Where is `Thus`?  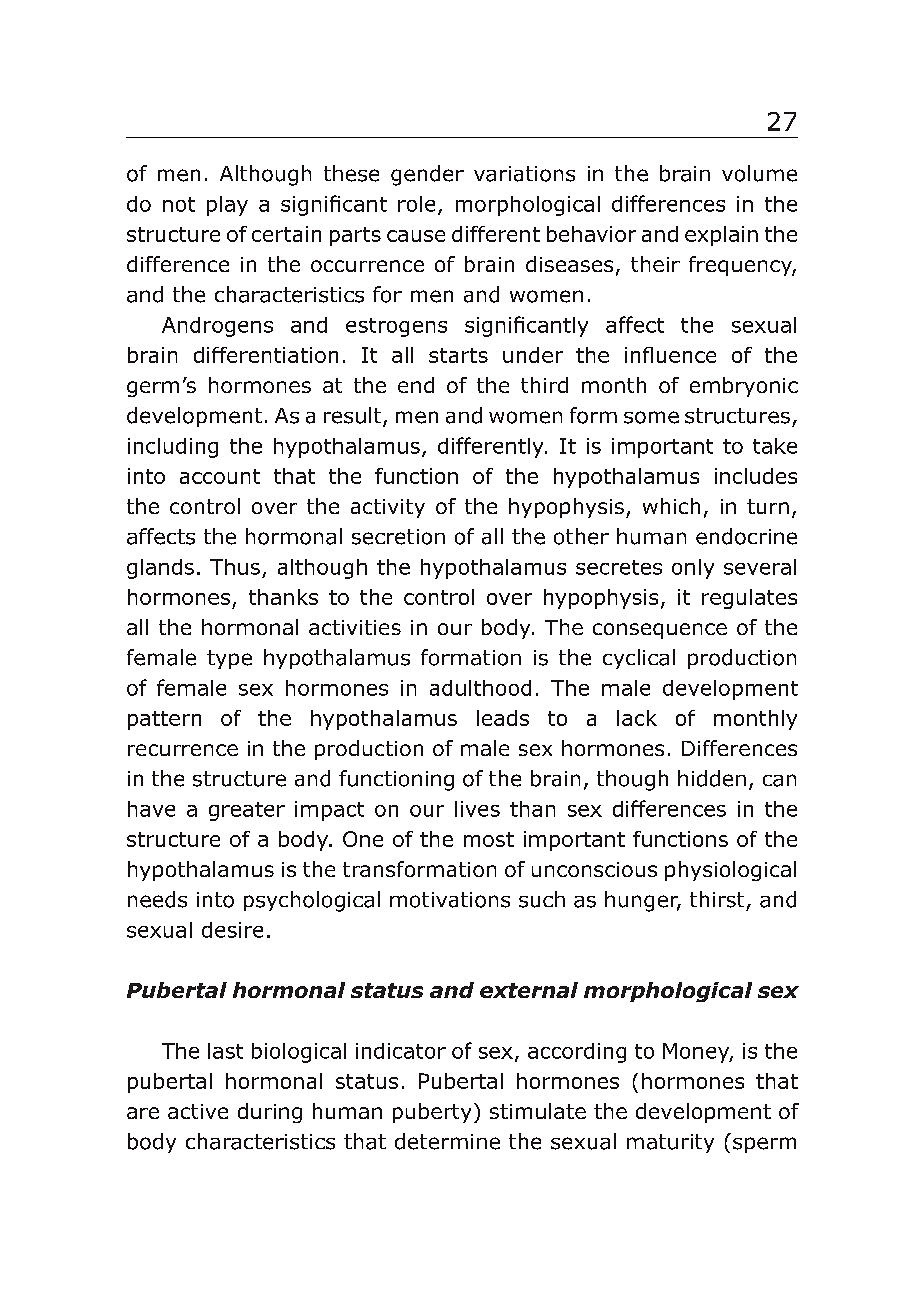 Thus is located at coordinates (235, 567).
